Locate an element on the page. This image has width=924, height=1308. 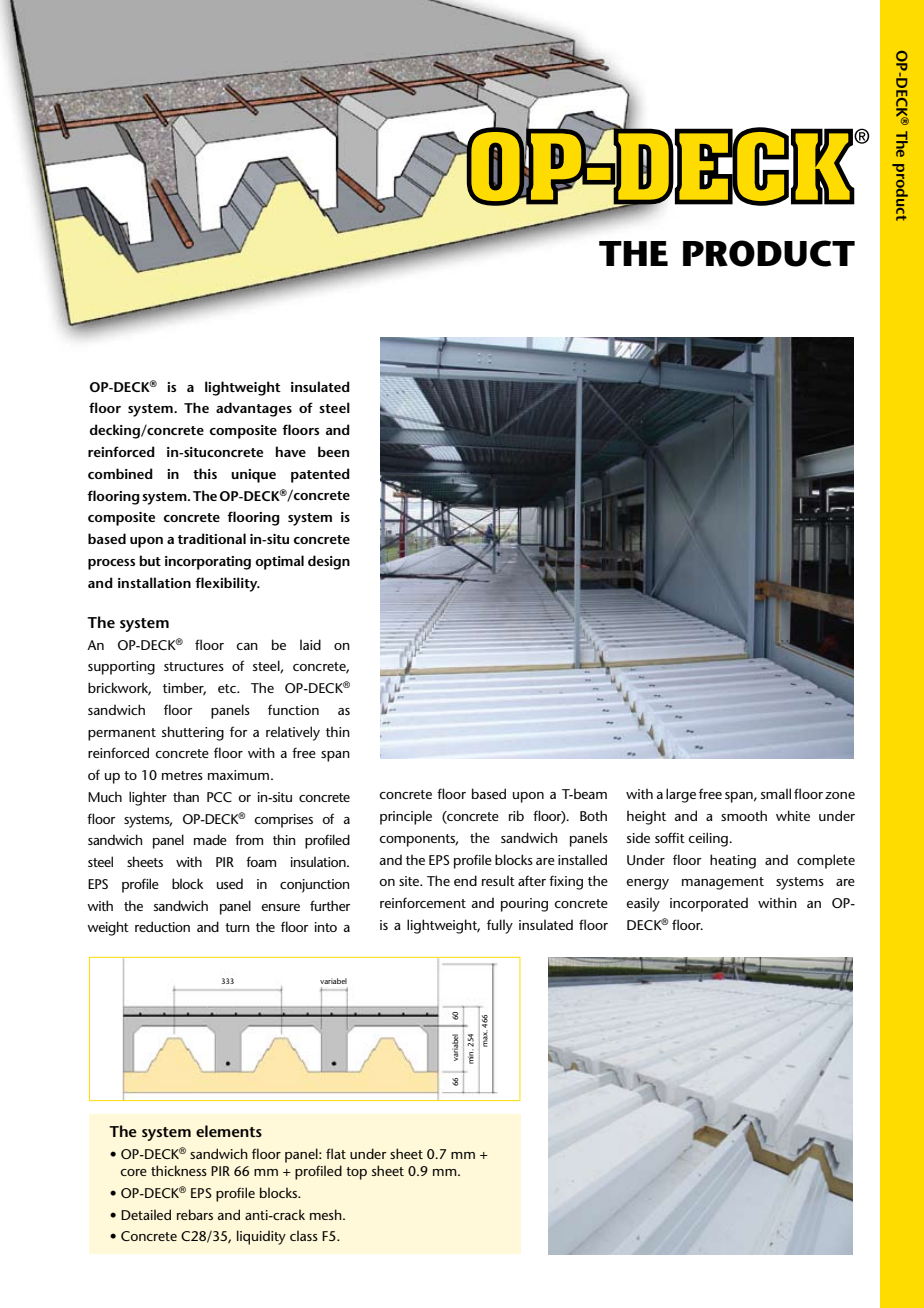
rib is located at coordinates (516, 815).
